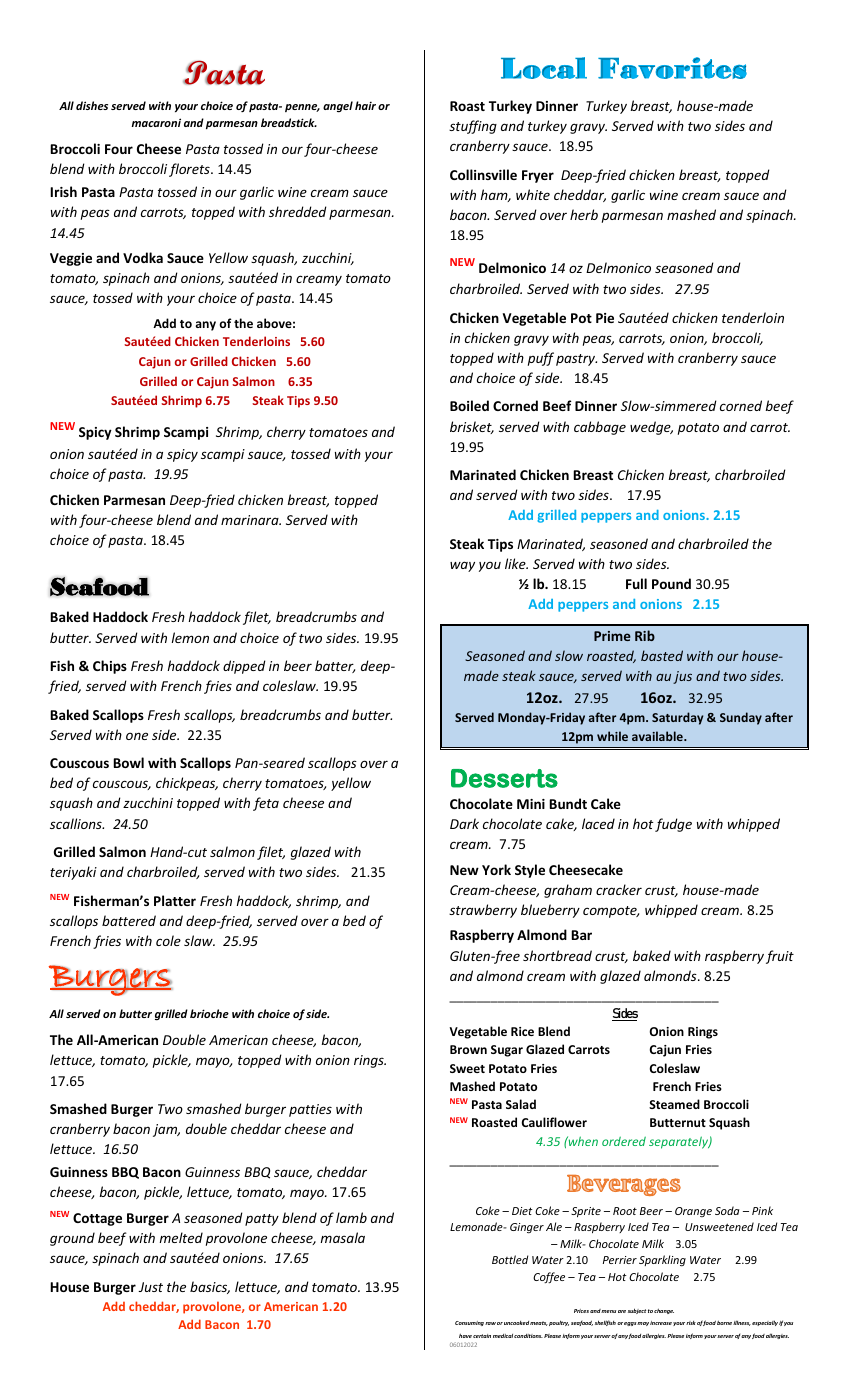 Image resolution: width=849 pixels, height=1400 pixels. What do you see at coordinates (110, 667) in the screenshot?
I see `Chips` at bounding box center [110, 667].
